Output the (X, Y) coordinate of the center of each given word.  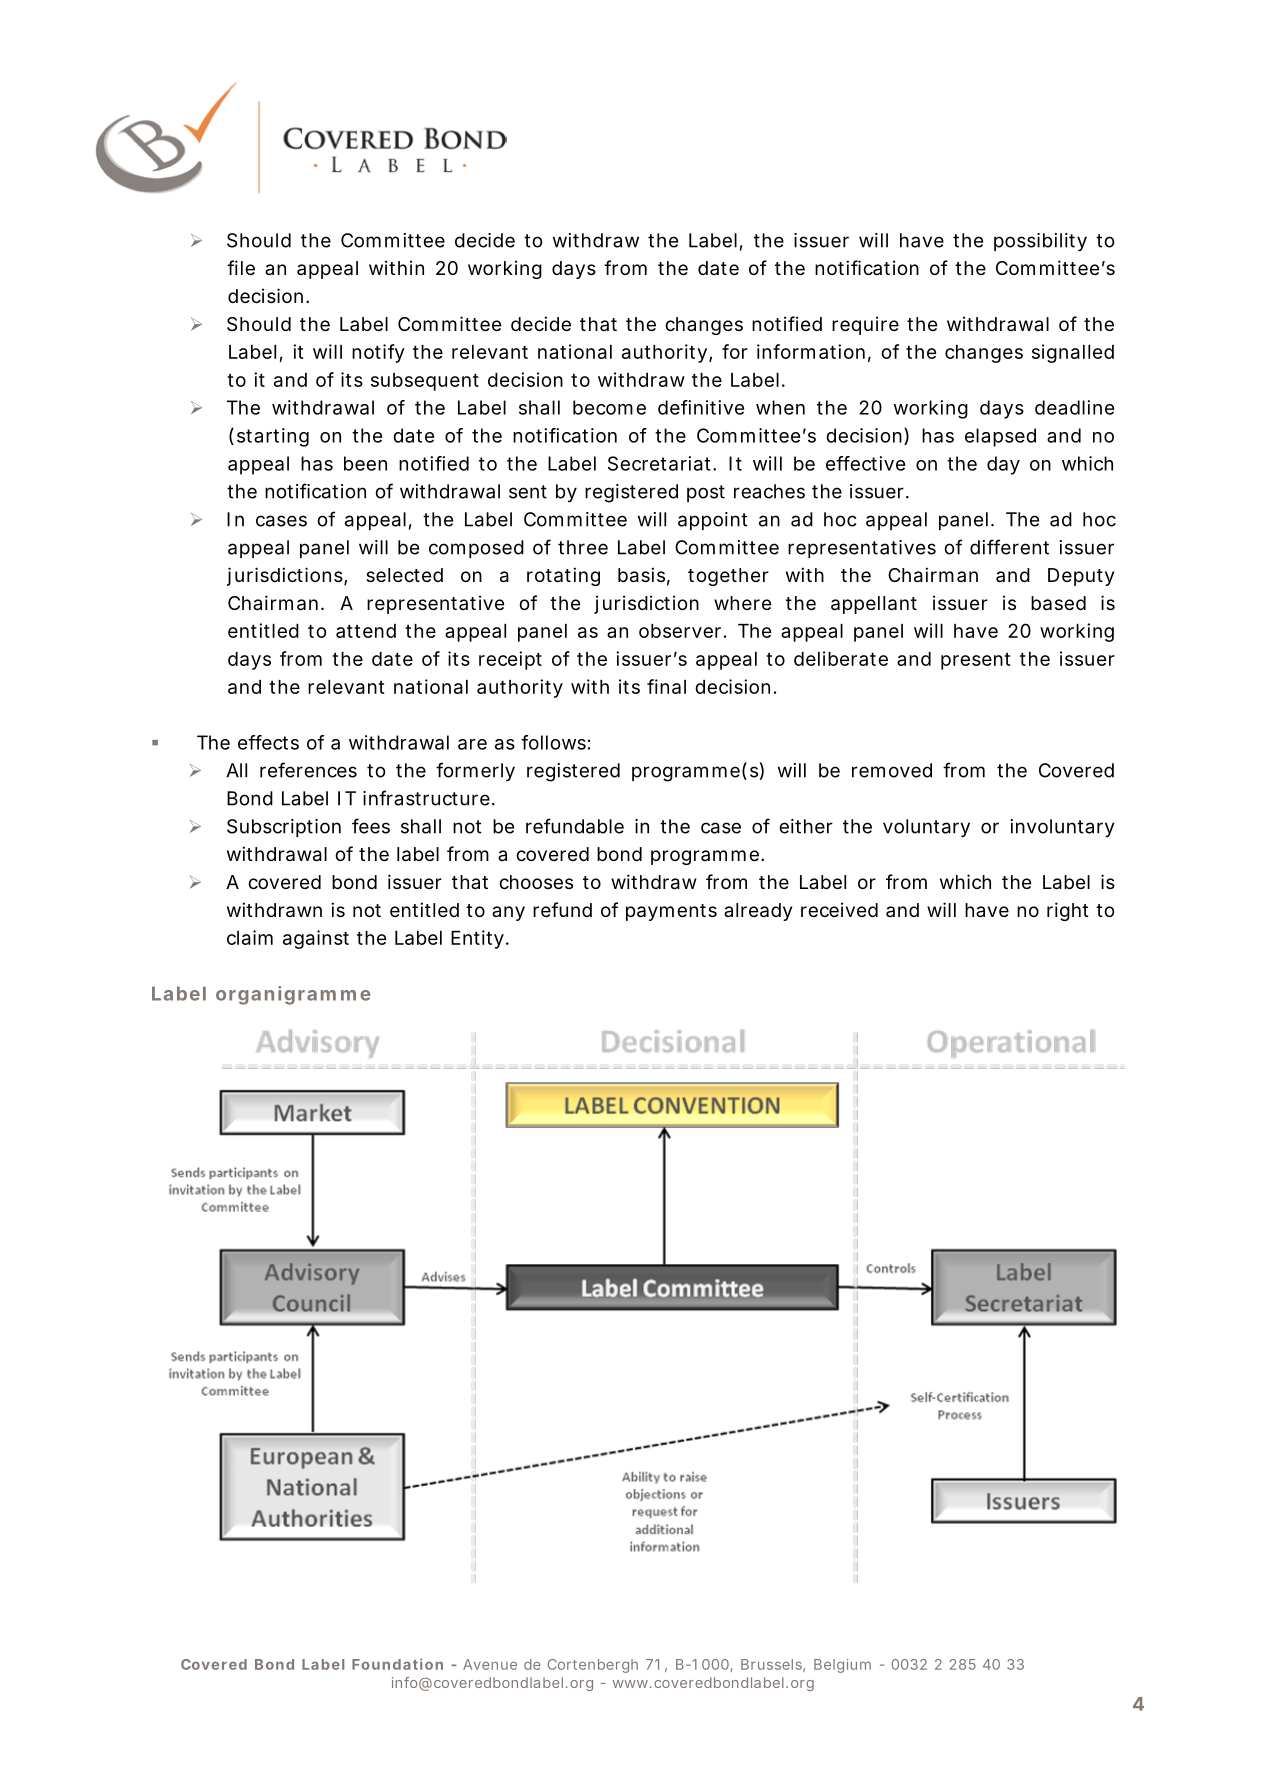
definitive (701, 407)
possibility (1040, 242)
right (1068, 911)
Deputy (1081, 577)
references (308, 770)
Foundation (397, 1664)
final (666, 686)
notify (378, 353)
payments (671, 912)
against (316, 939)
